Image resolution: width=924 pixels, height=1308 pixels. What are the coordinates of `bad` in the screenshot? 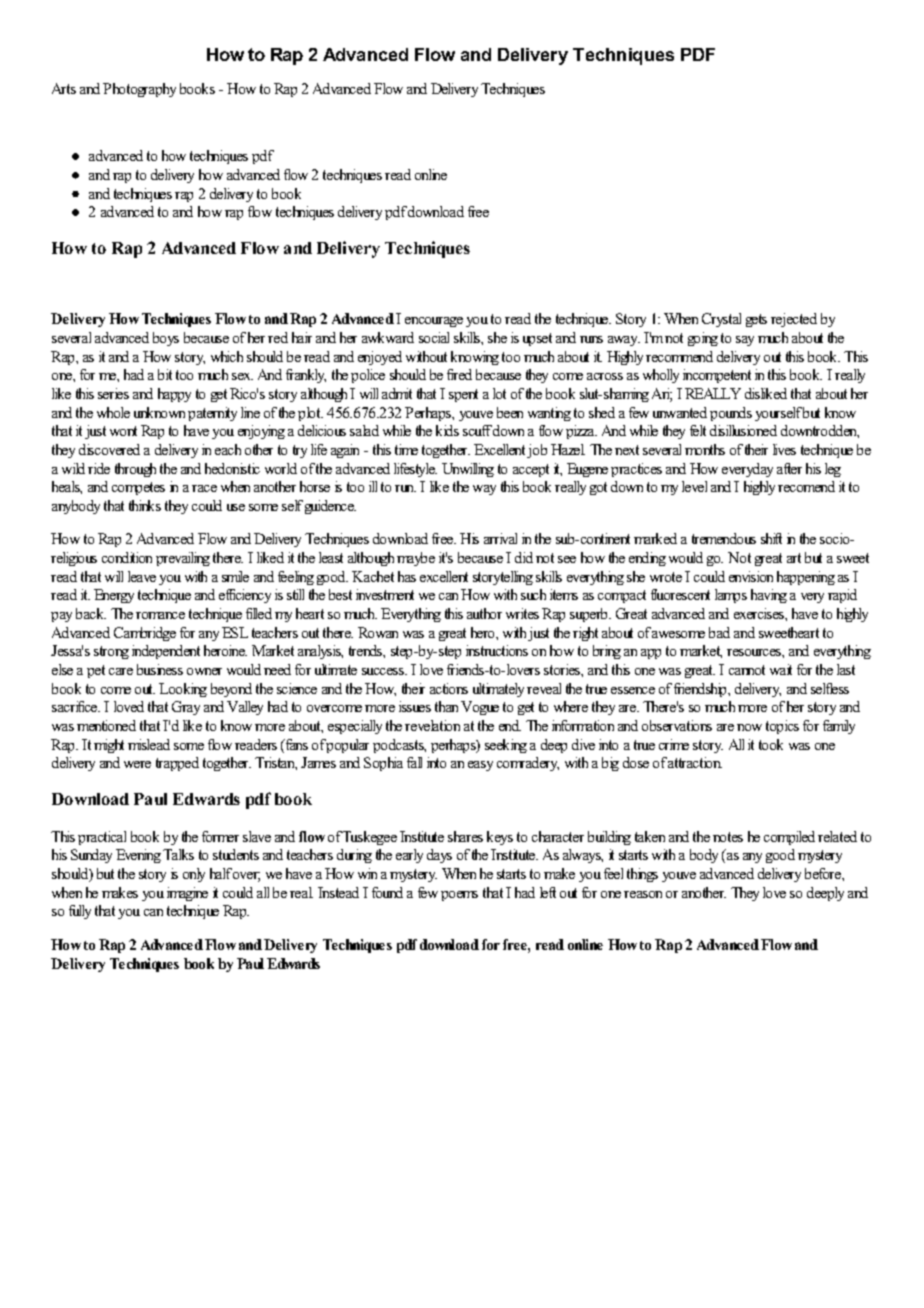 It's located at (719, 632).
